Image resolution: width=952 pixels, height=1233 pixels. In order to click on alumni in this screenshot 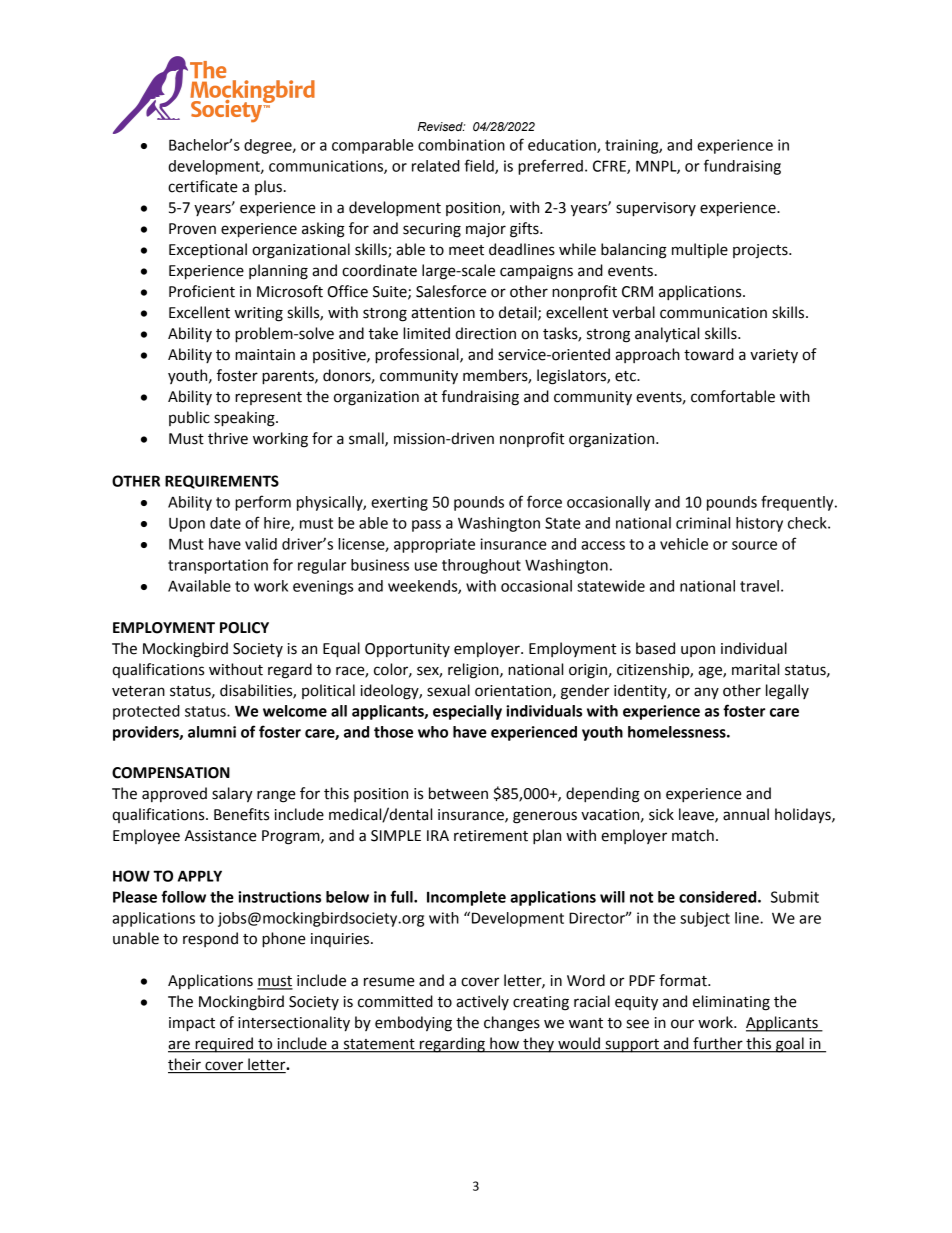, I will do `click(212, 732)`.
